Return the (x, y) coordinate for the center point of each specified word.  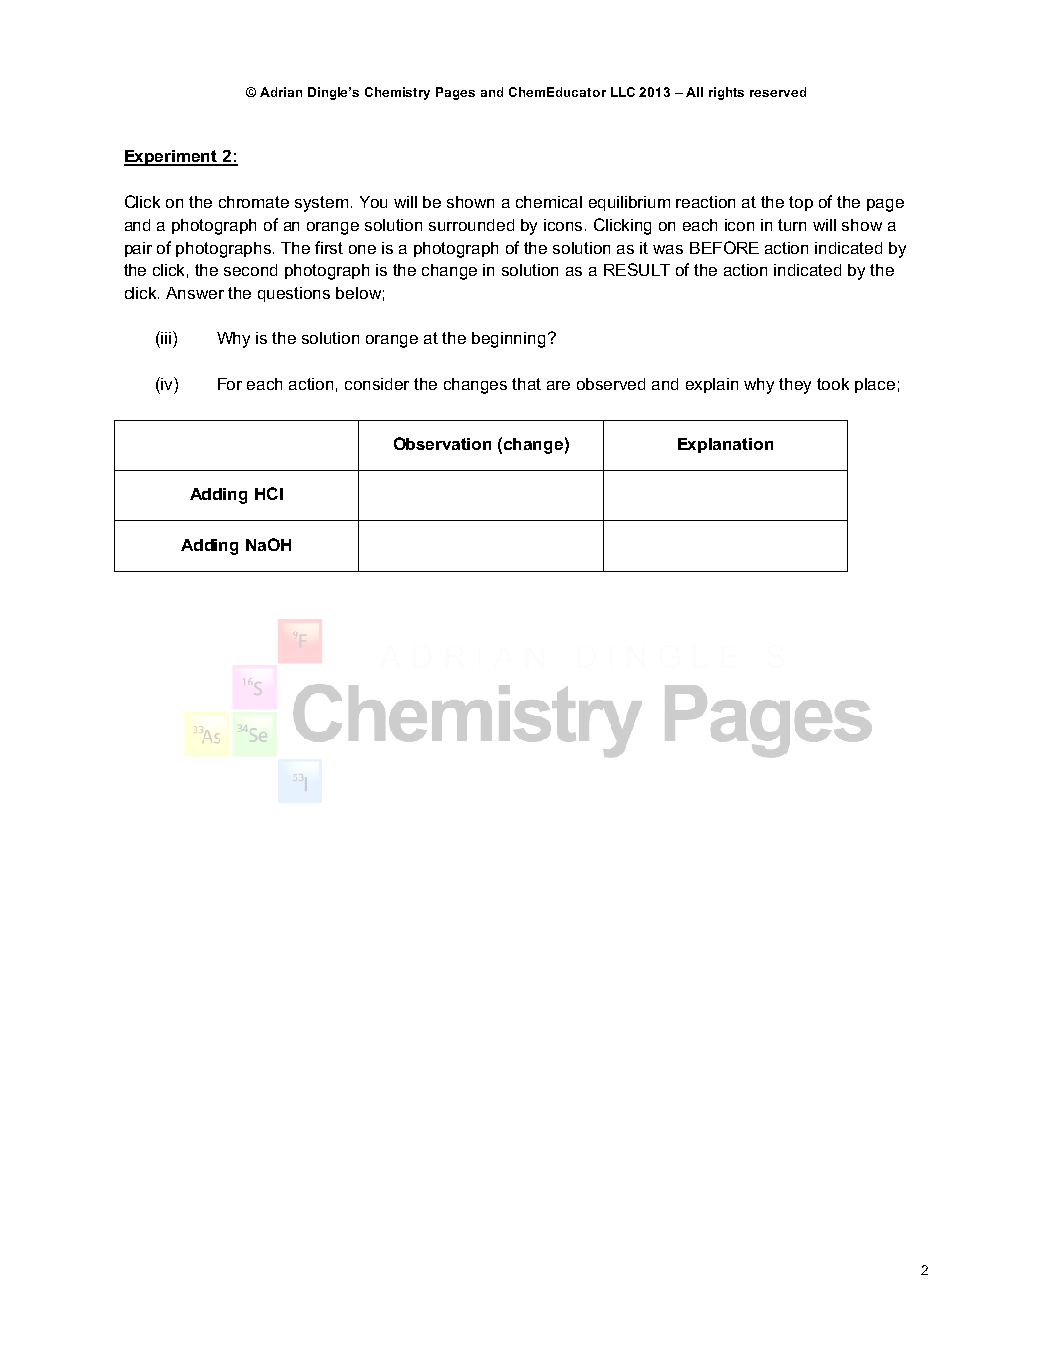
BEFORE (724, 247)
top (801, 203)
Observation (442, 443)
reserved (778, 92)
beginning (508, 340)
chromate (254, 202)
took (833, 384)
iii (165, 337)
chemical (549, 202)
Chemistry (397, 93)
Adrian (281, 92)
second (250, 270)
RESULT (637, 269)
